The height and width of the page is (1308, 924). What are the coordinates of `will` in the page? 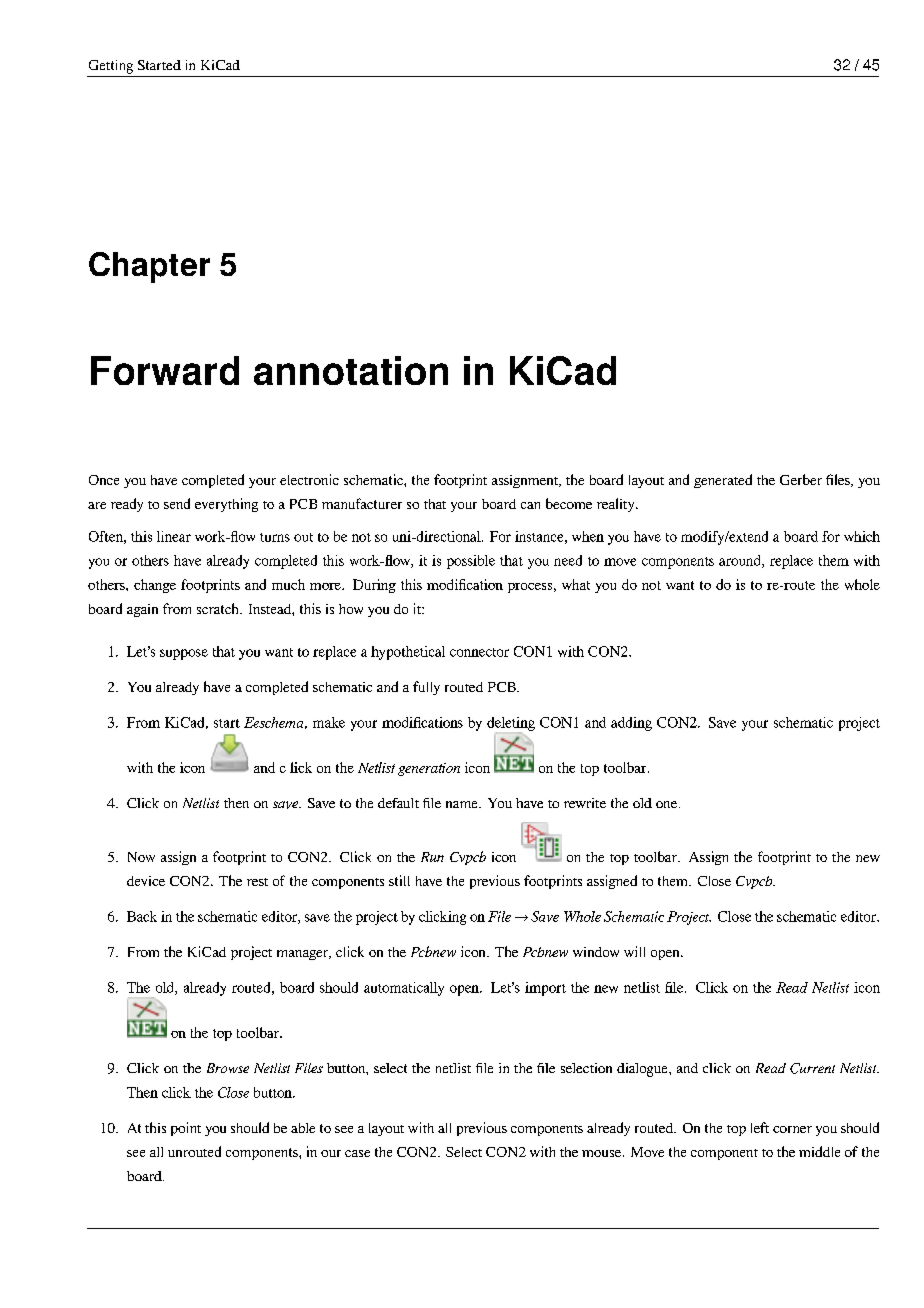 It's located at (634, 951).
